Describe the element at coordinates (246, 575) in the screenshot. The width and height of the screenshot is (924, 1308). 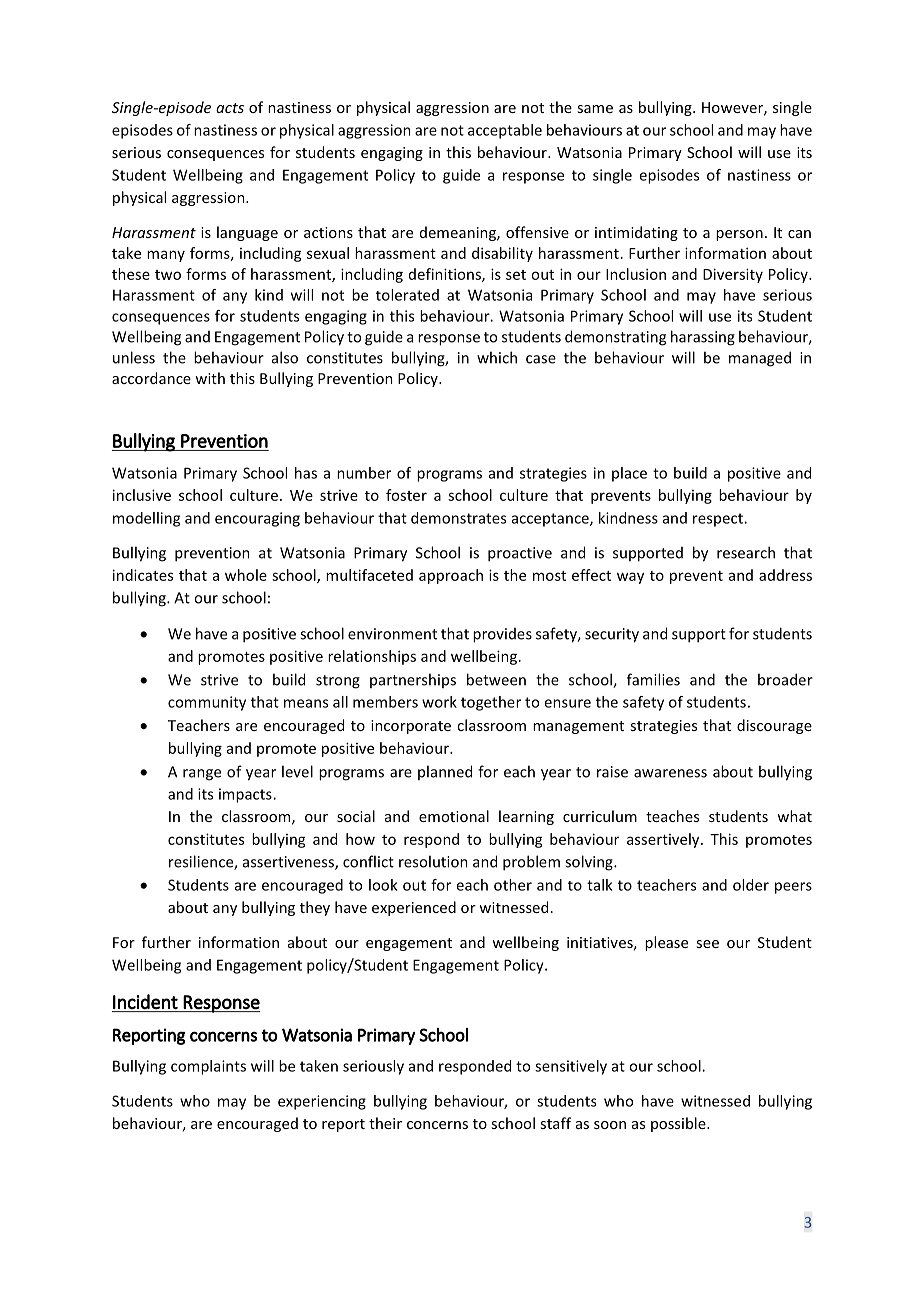
I see `whole` at that location.
